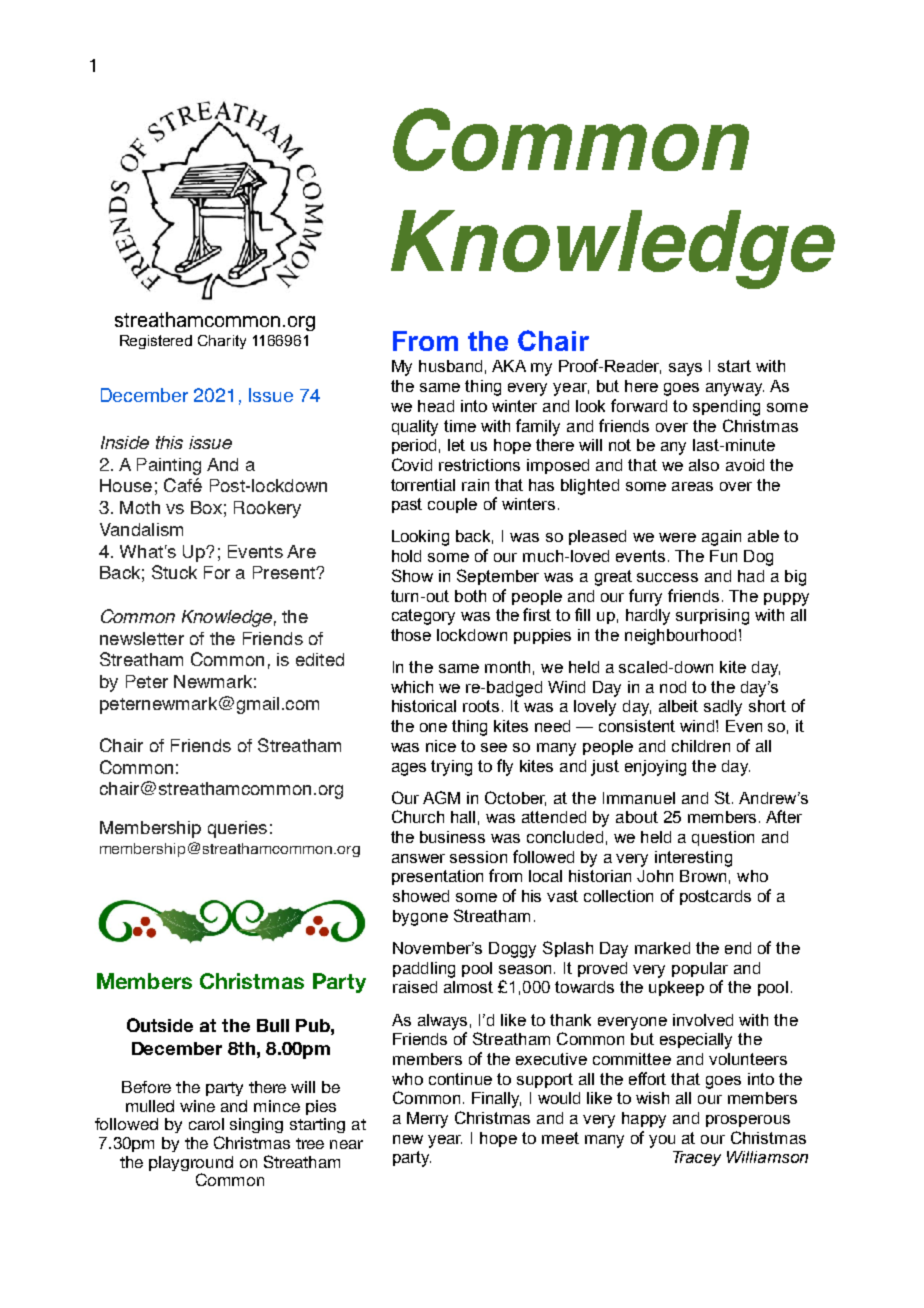 The width and height of the page is (924, 1308). I want to click on Merry, so click(427, 1120).
